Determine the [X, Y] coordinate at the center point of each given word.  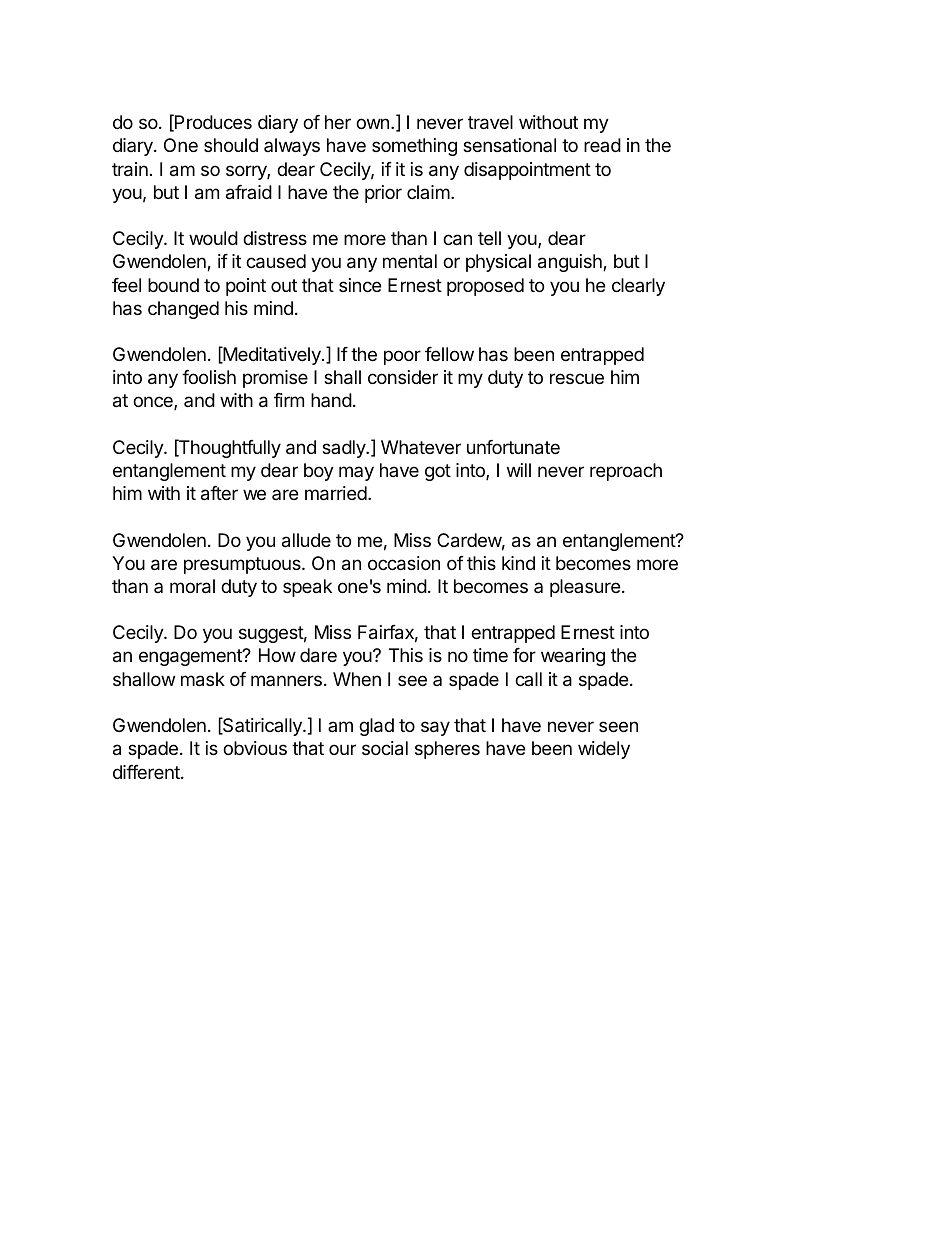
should [231, 145]
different [147, 772]
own [372, 123]
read [602, 145]
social [385, 748]
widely [604, 750]
